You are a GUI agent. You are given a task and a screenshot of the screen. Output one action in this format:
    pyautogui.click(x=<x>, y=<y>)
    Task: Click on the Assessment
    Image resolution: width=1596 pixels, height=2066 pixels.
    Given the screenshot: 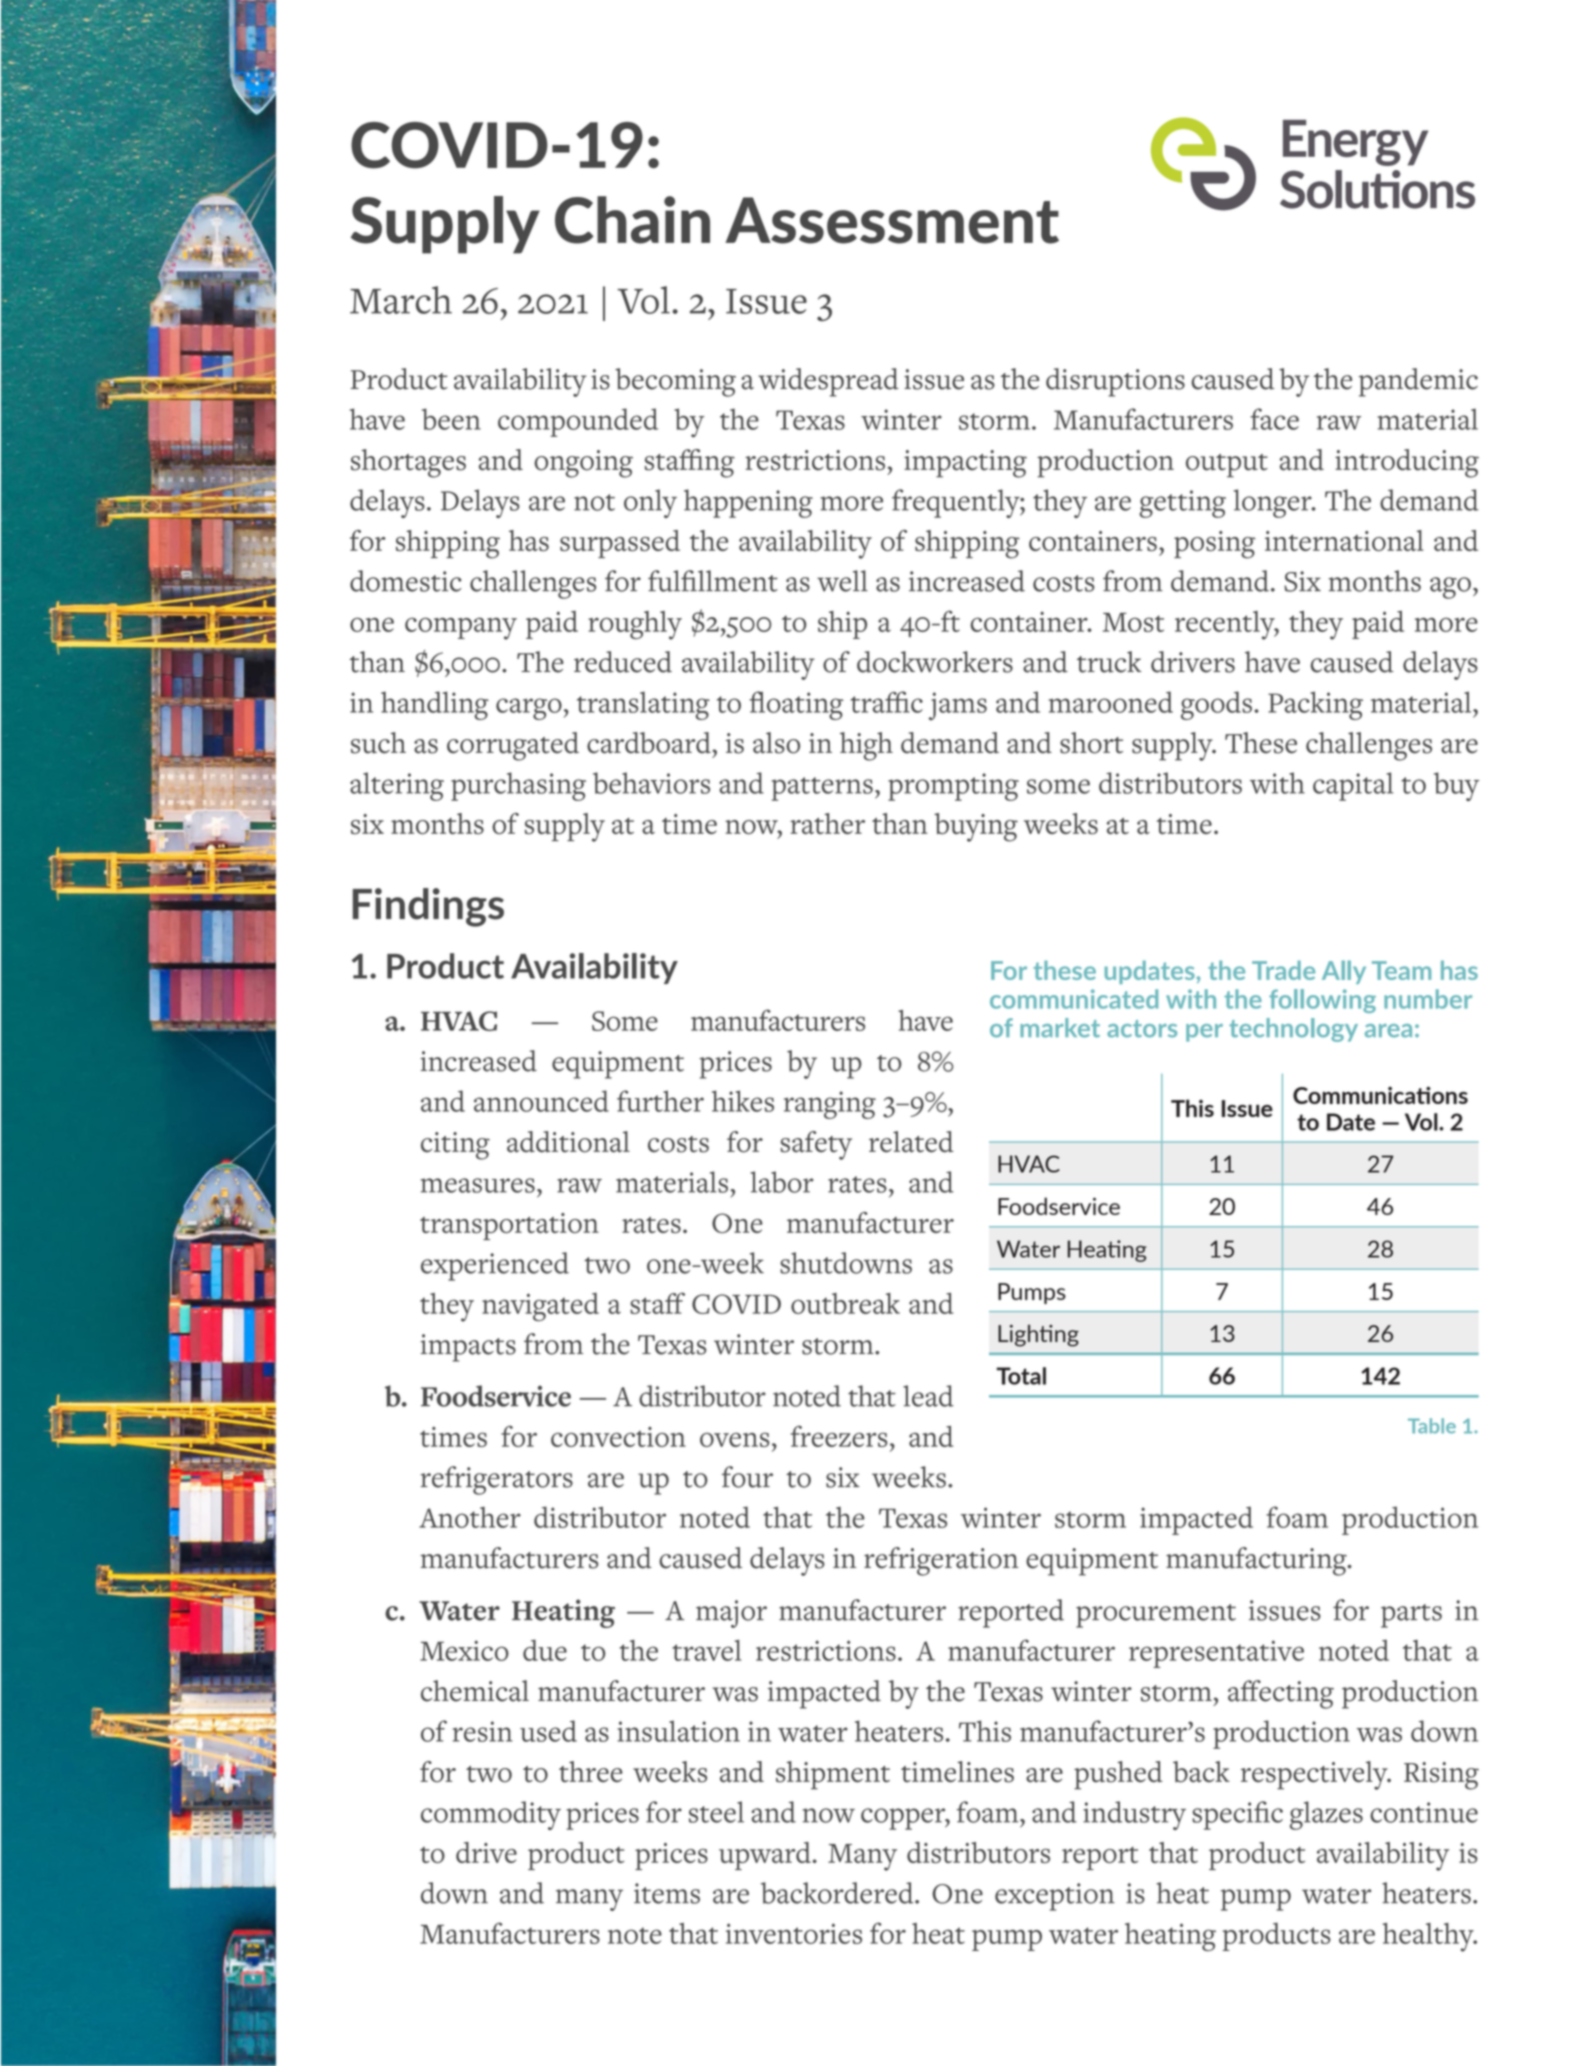 What is the action you would take?
    pyautogui.click(x=892, y=220)
